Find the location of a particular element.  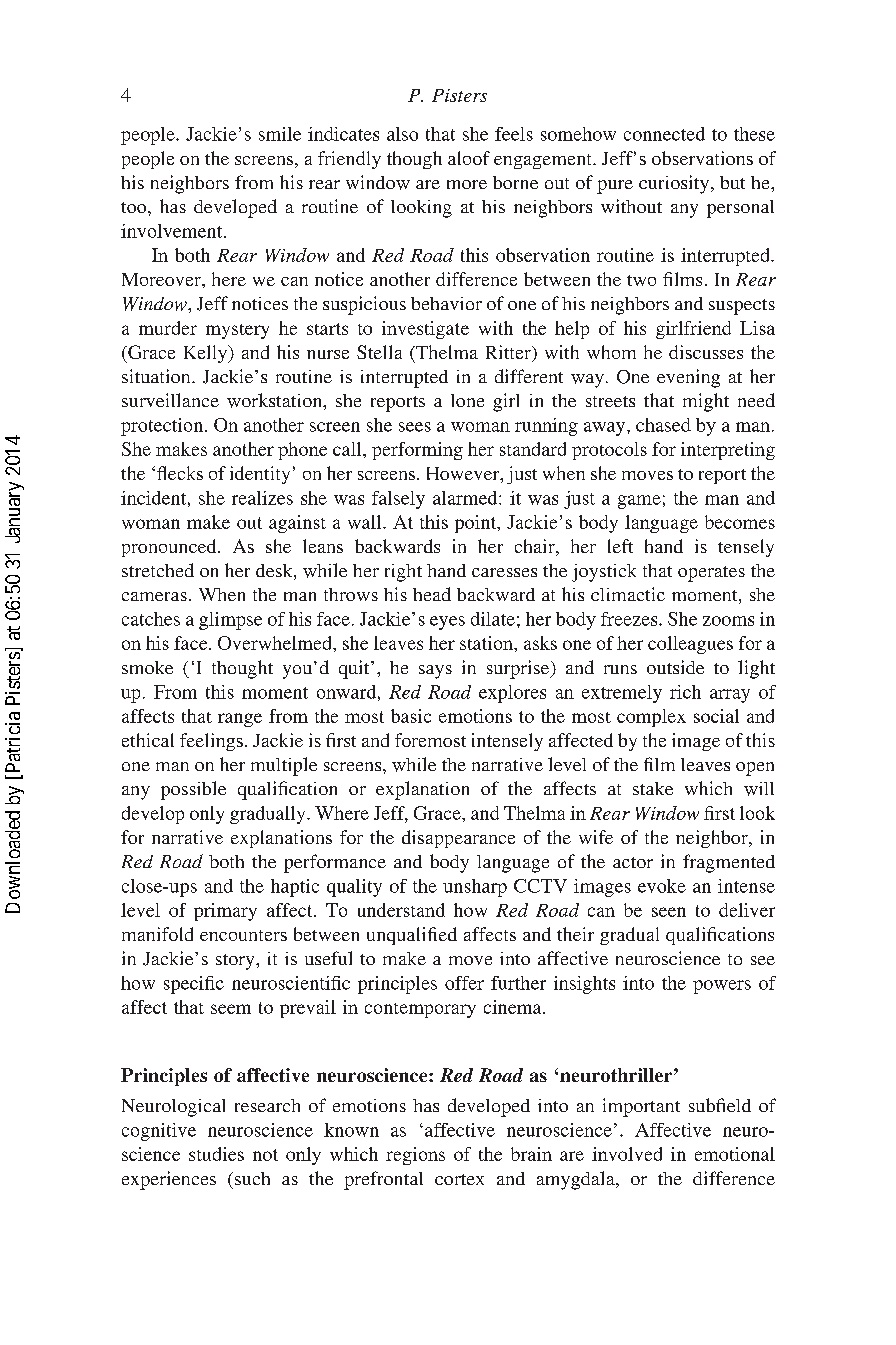

emotional is located at coordinates (735, 1154).
